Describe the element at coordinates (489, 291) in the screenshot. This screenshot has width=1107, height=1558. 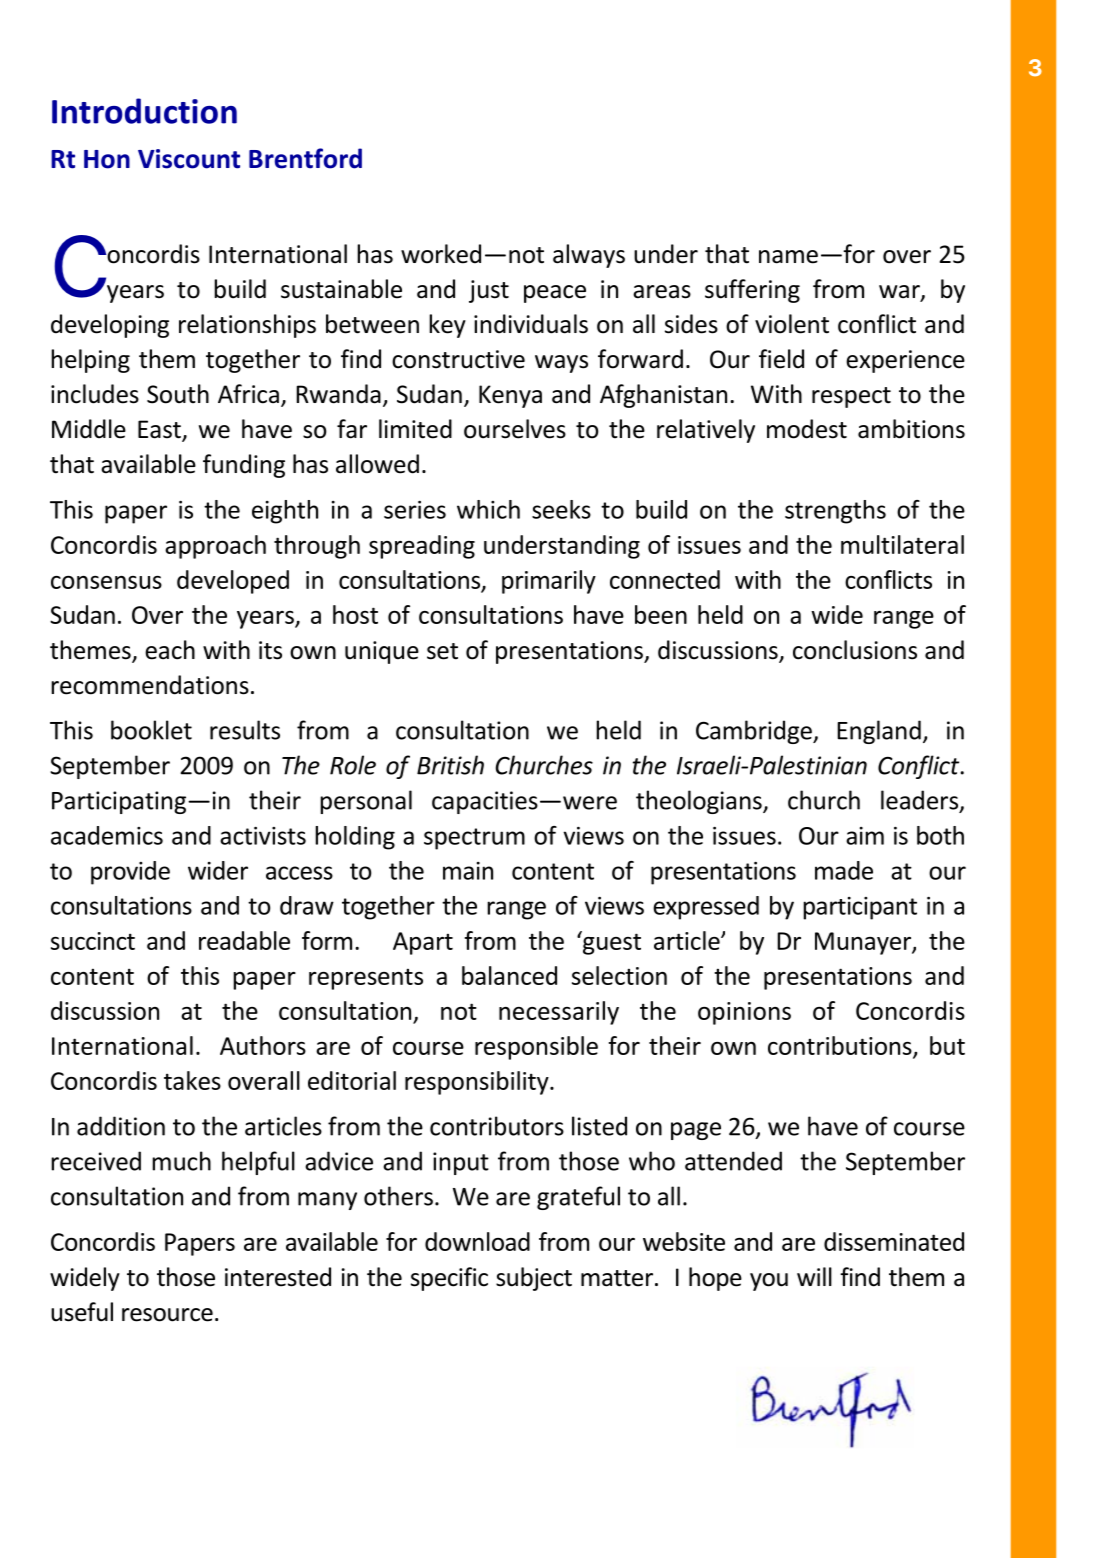
I see `just` at that location.
